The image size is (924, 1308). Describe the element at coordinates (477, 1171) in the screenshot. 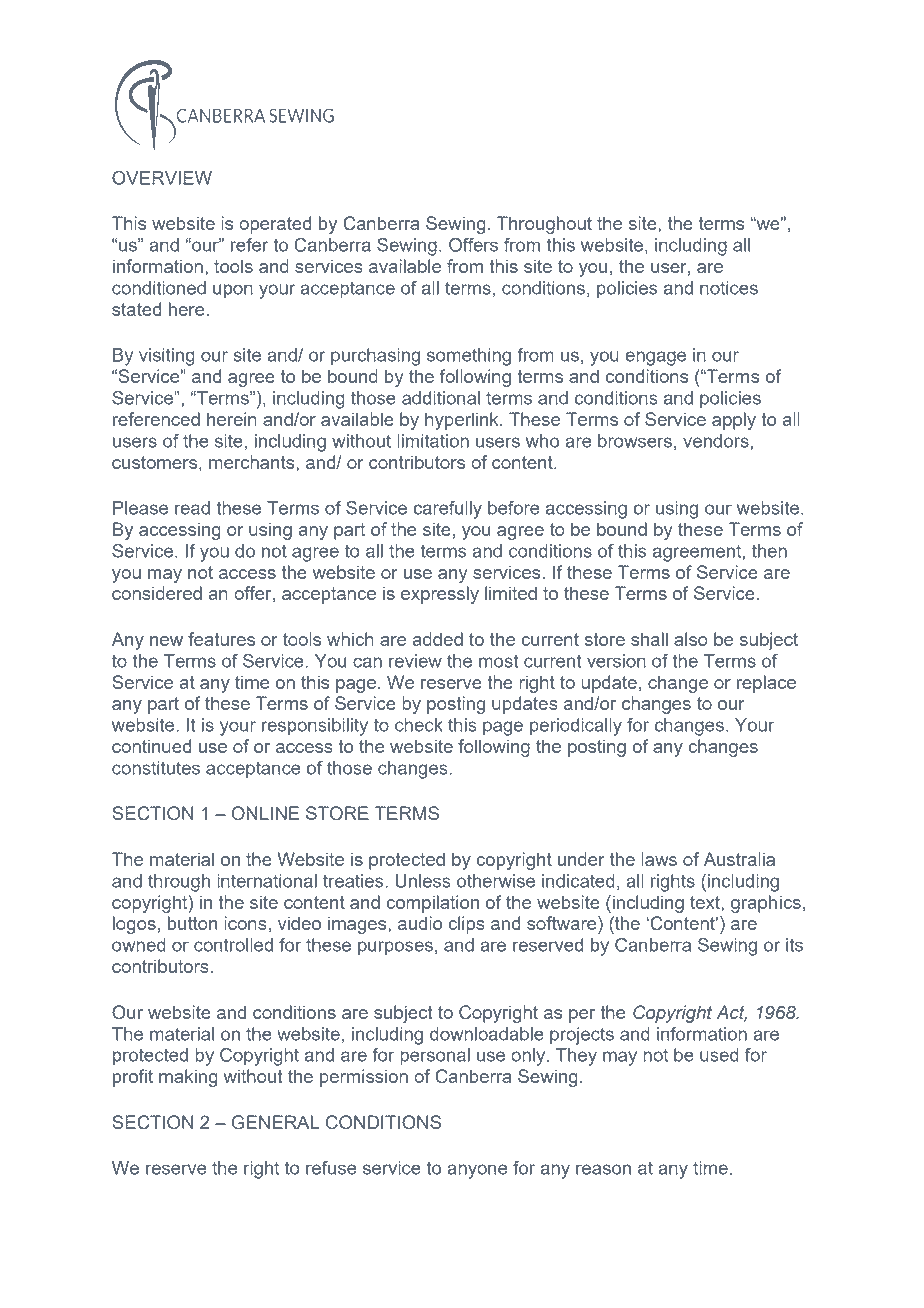

I see `anyone` at that location.
